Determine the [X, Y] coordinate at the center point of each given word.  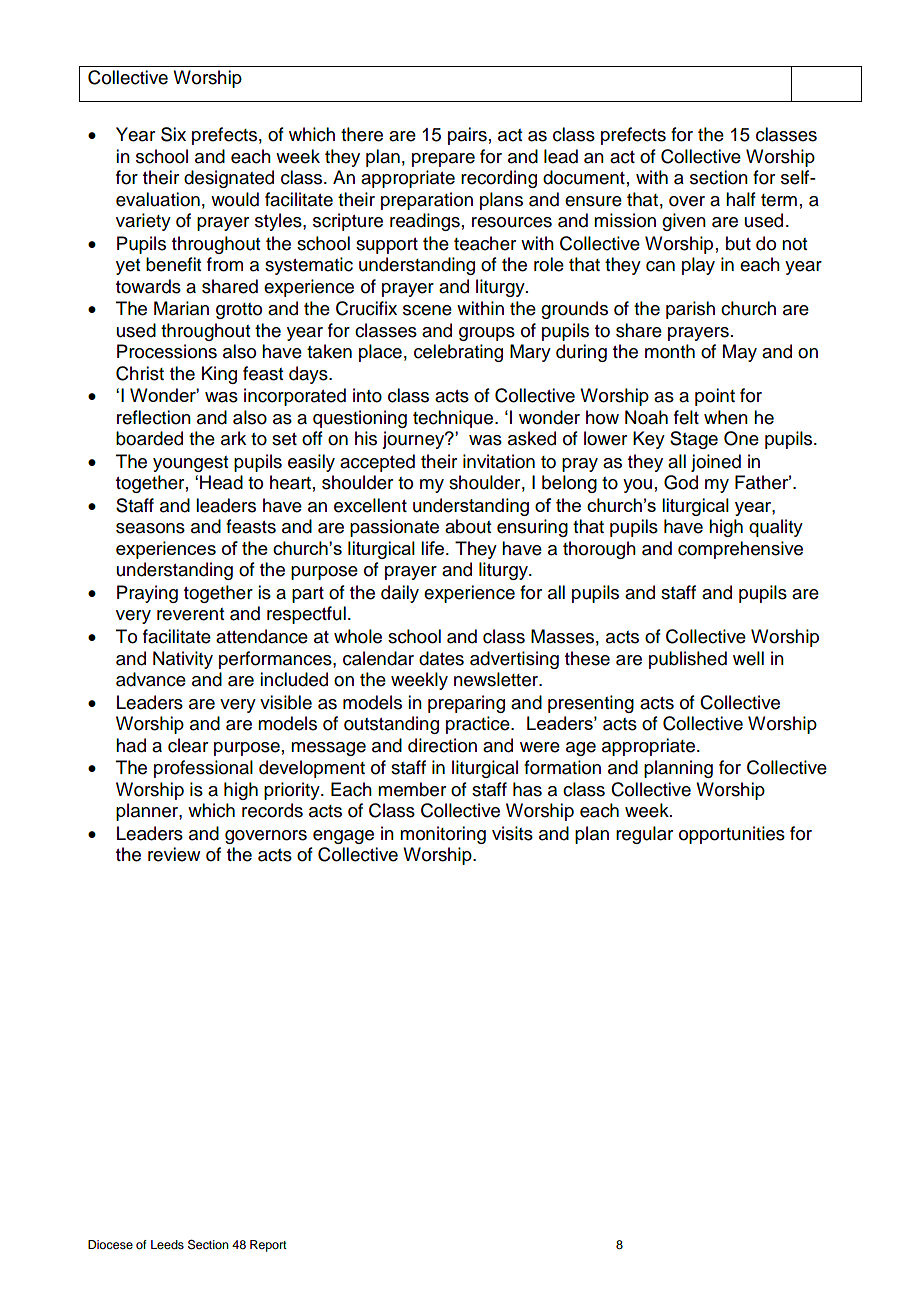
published [688, 660]
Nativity [183, 660]
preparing [466, 704]
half [741, 199]
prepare [443, 160]
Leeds [167, 1244]
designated [229, 179]
